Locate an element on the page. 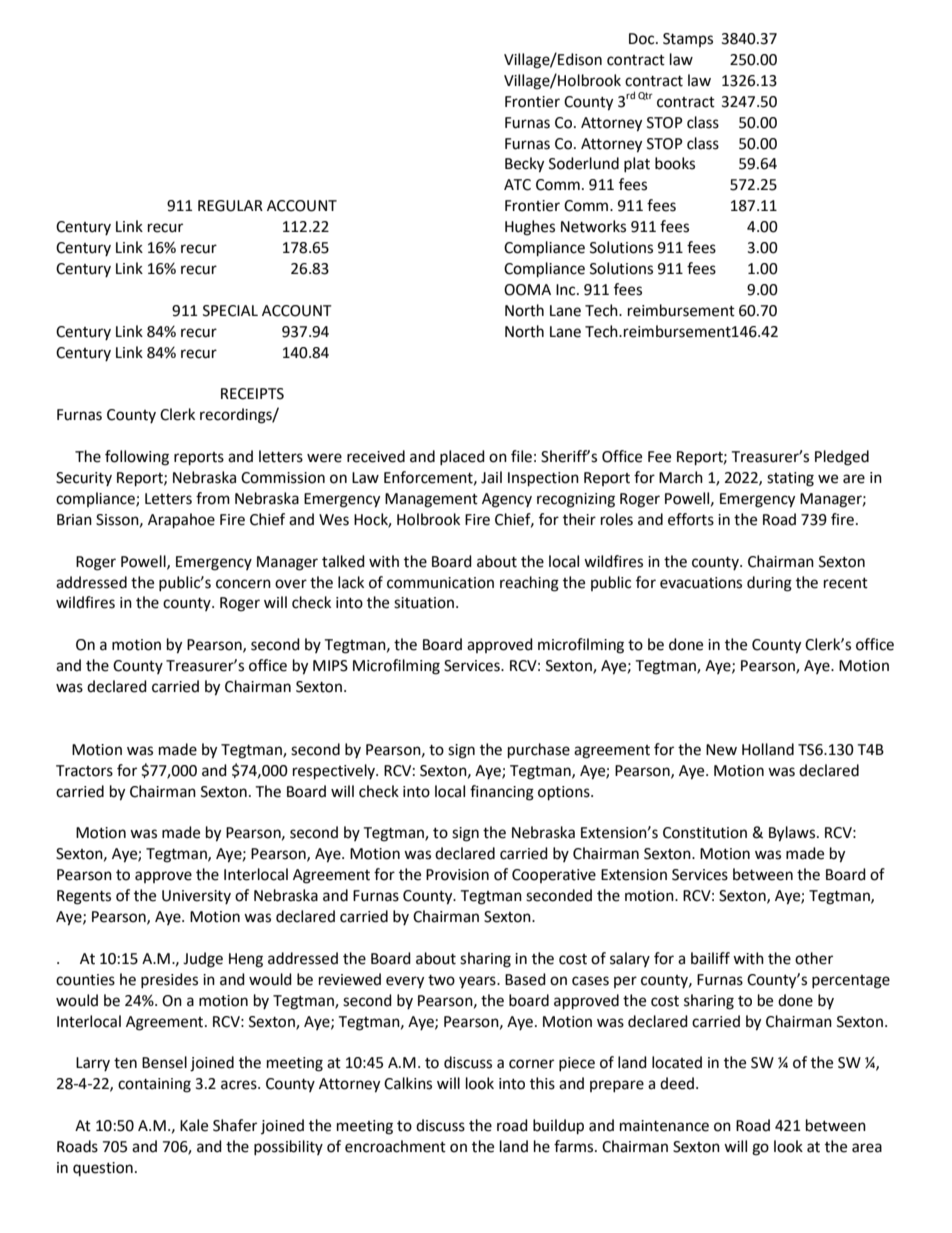  concern is located at coordinates (243, 584).
